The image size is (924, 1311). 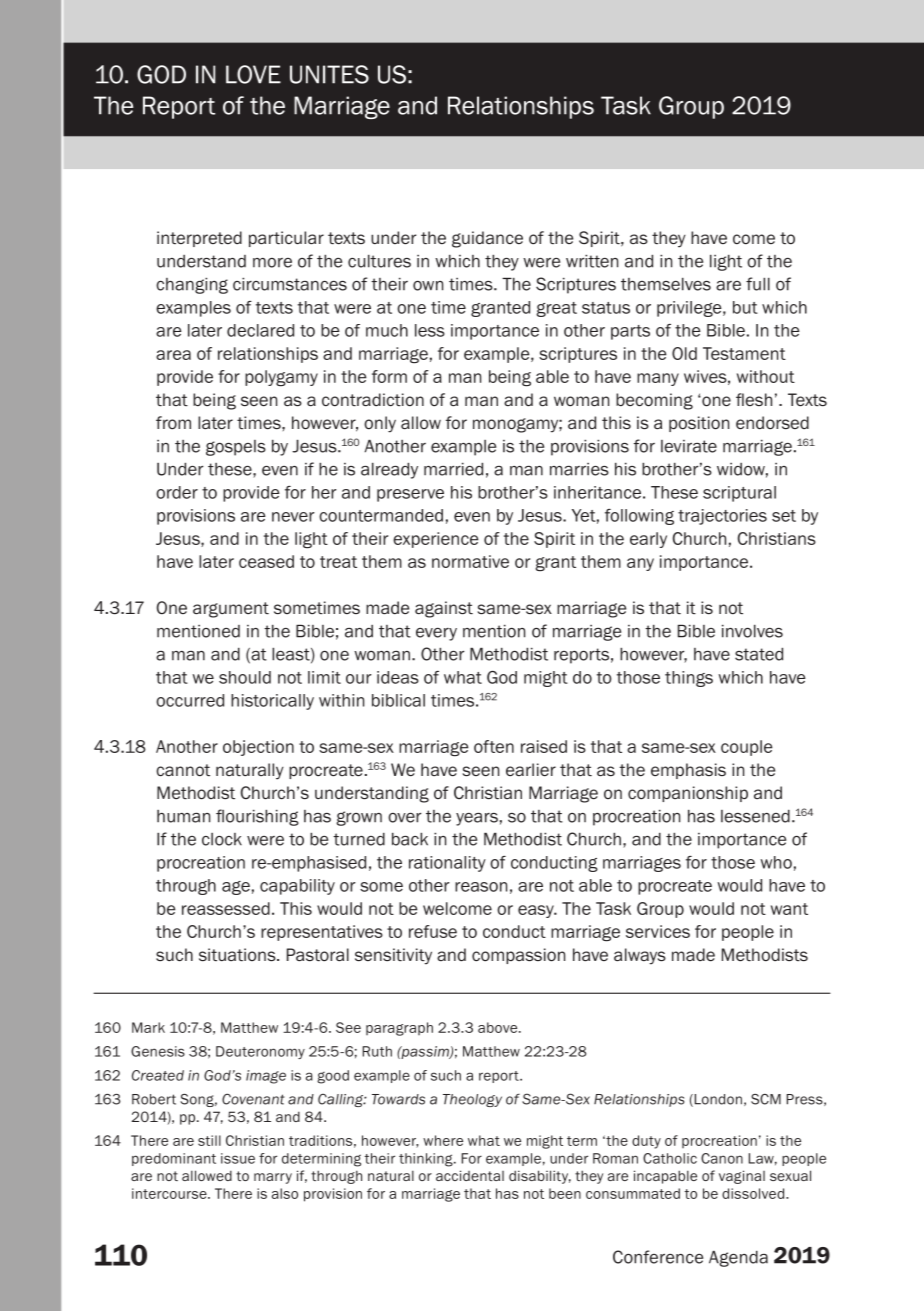 What do you see at coordinates (436, 634) in the screenshot?
I see `every` at bounding box center [436, 634].
